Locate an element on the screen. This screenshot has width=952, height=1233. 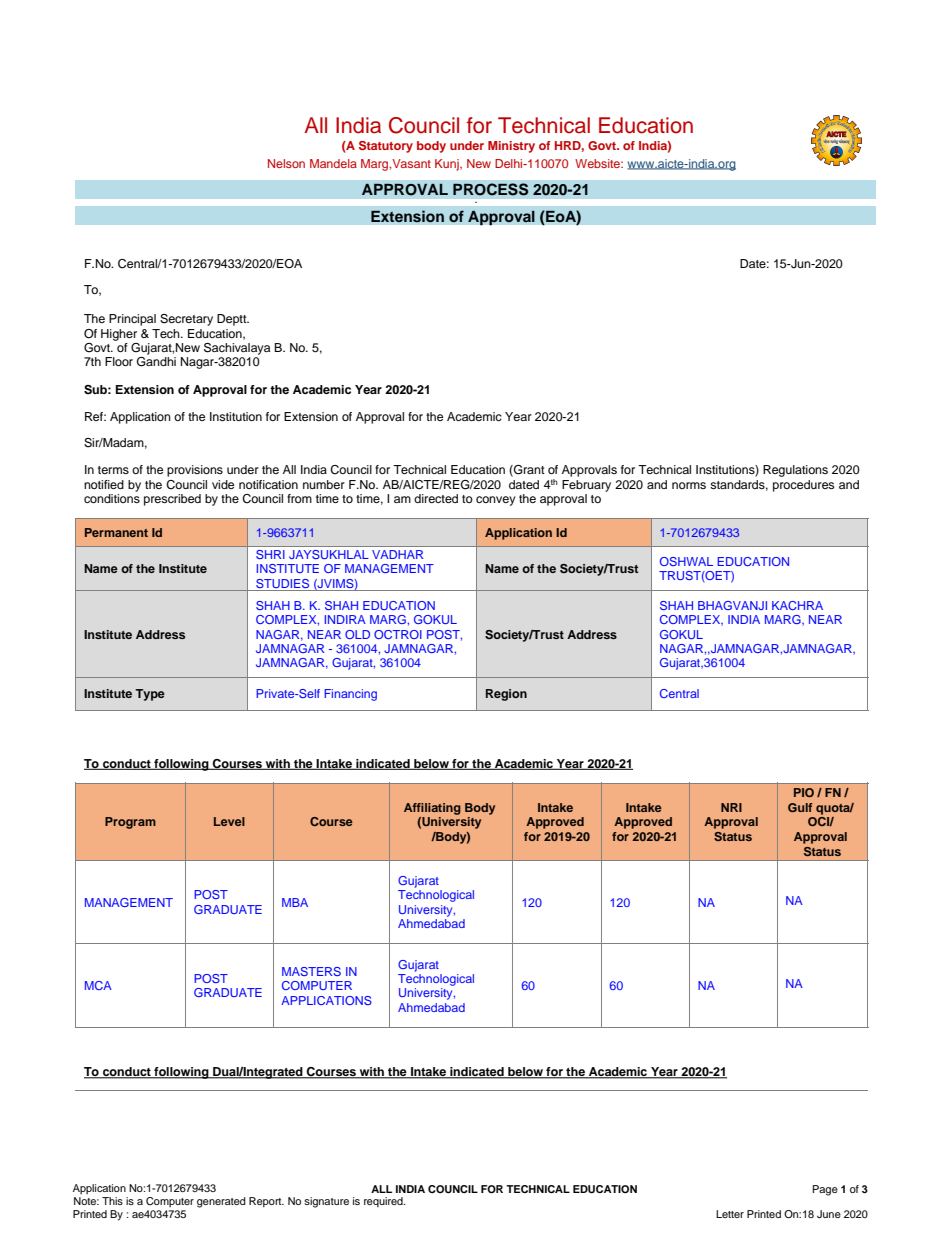
convey is located at coordinates (496, 501).
